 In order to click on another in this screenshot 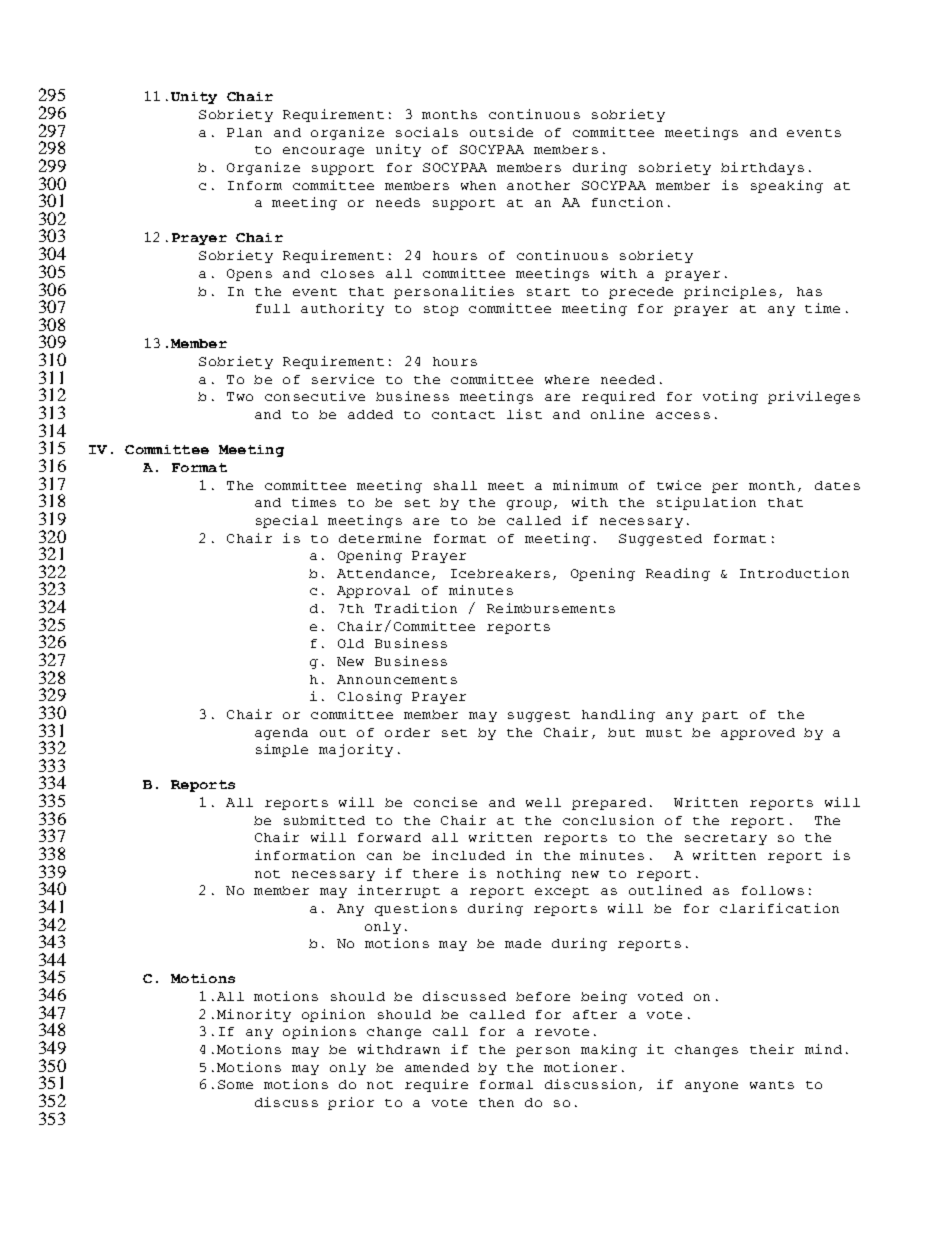, I will do `click(538, 185)`.
